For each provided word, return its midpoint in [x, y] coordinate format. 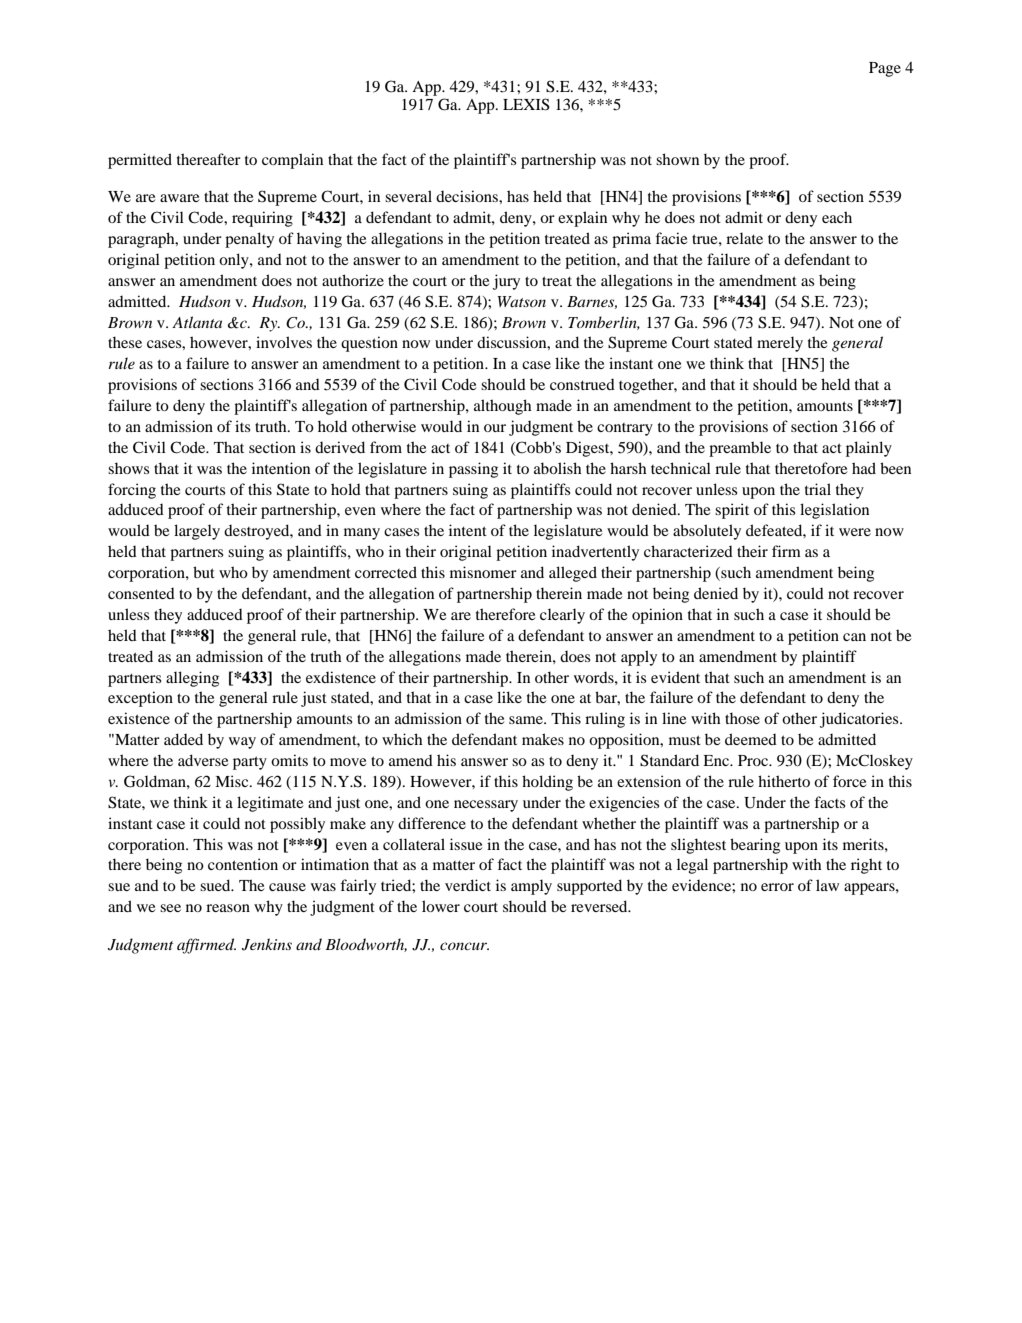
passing [473, 470]
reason [228, 908]
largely [197, 532]
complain [292, 161]
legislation [834, 511]
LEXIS [526, 104]
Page [885, 69]
